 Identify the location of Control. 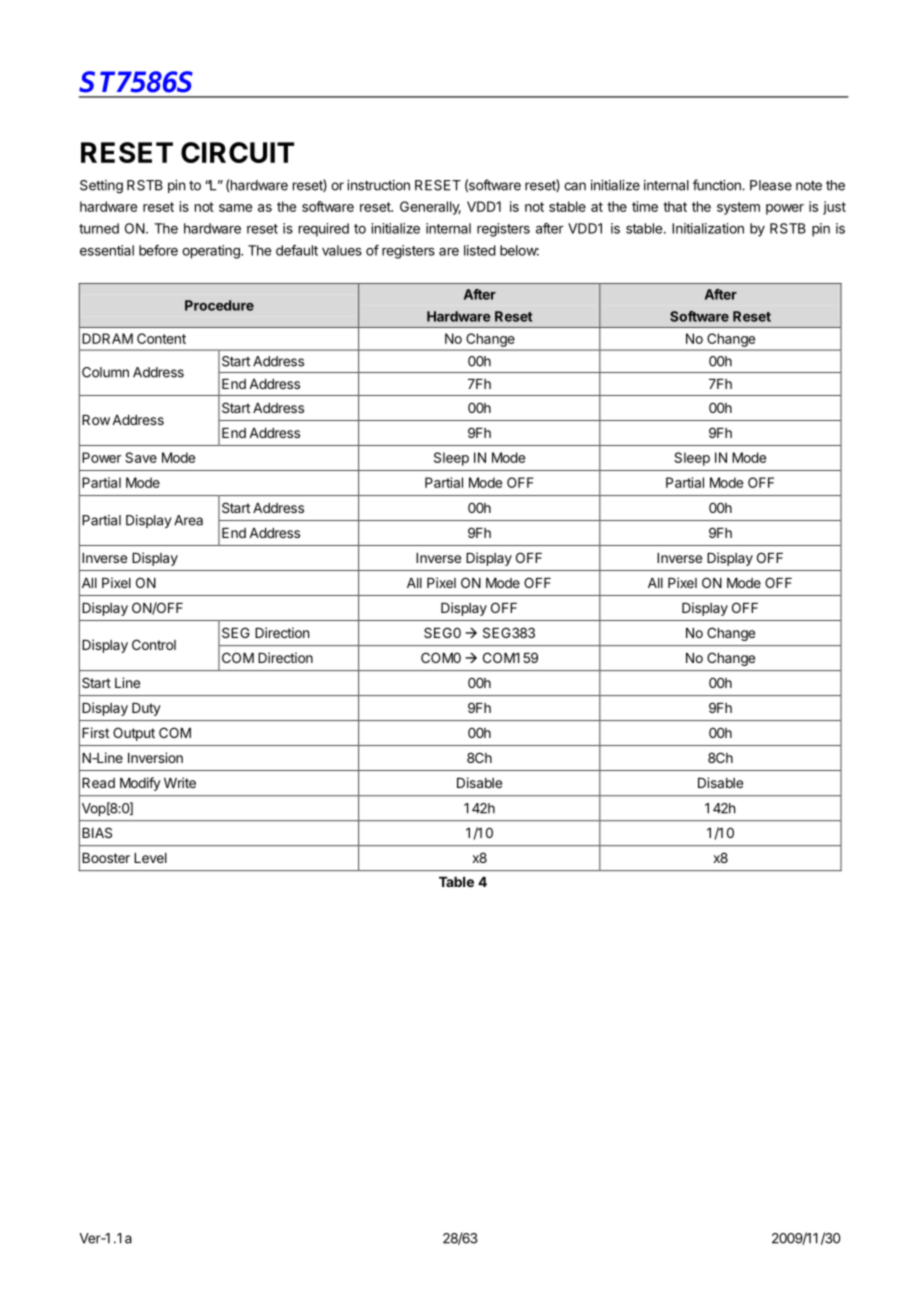
(154, 644).
